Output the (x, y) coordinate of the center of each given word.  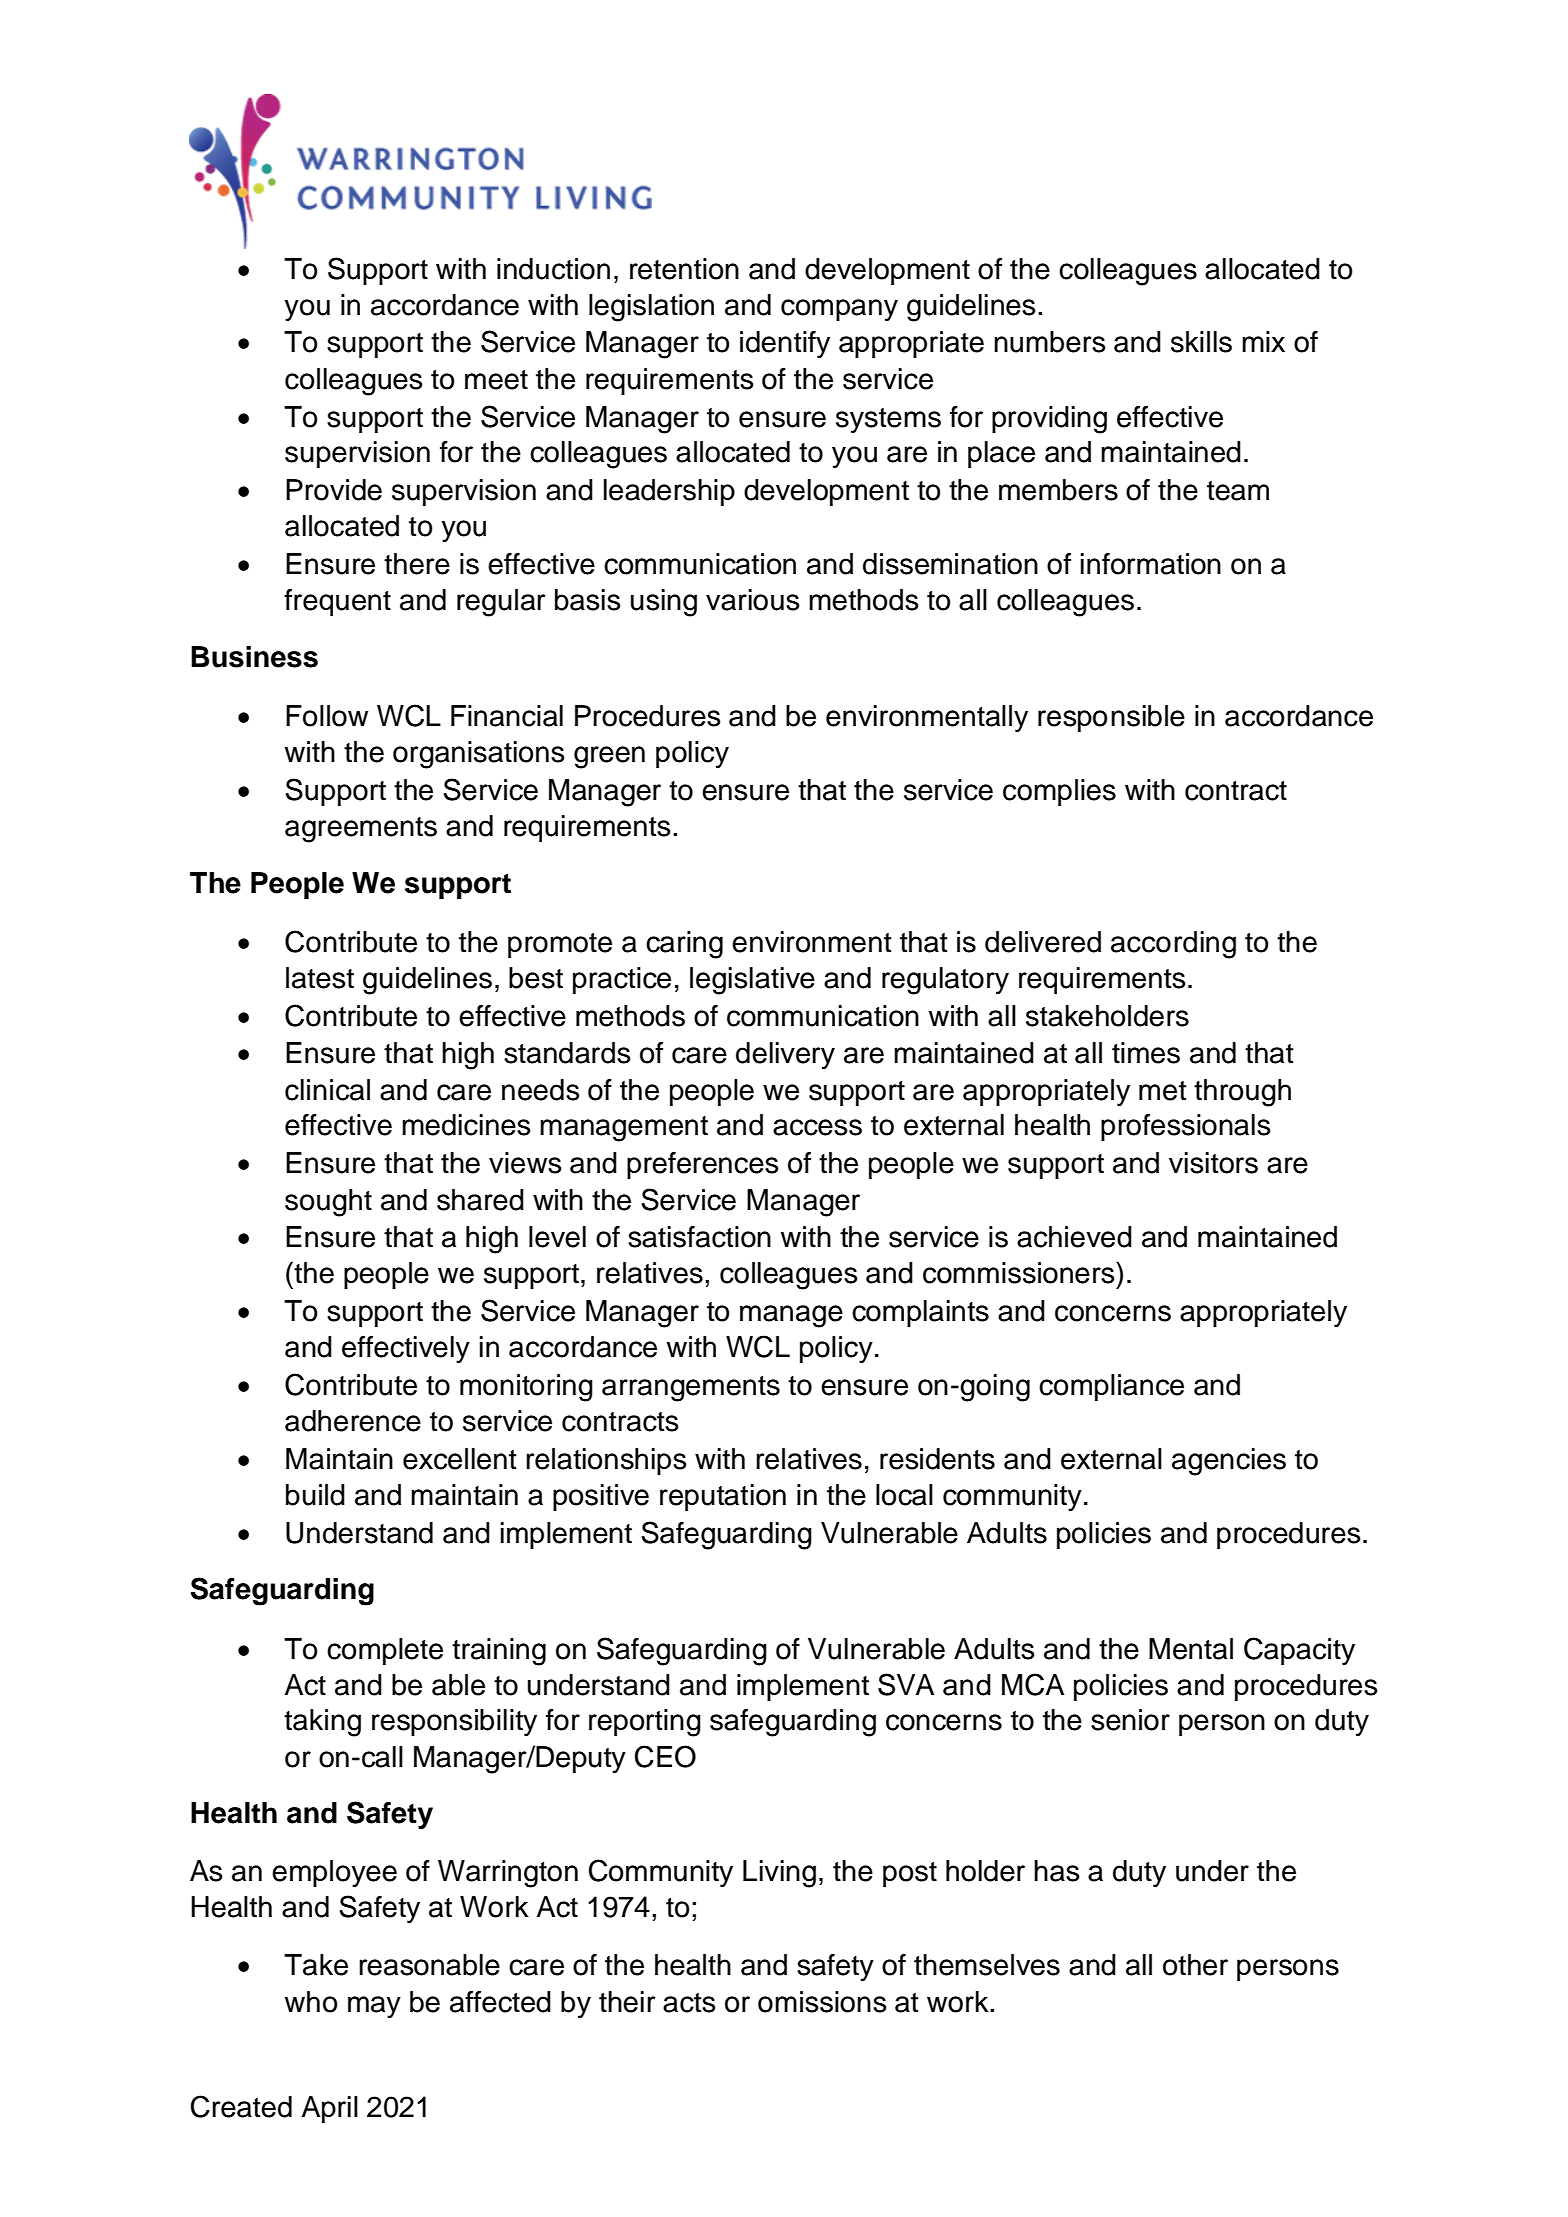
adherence (353, 1421)
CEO (665, 1756)
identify (785, 344)
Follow (327, 716)
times (1146, 1053)
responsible (1111, 718)
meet (496, 380)
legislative (752, 981)
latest (320, 978)
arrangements (691, 1389)
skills (1201, 342)
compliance (1111, 1387)
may (374, 2007)
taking (322, 1723)
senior (1130, 1720)
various (753, 600)
